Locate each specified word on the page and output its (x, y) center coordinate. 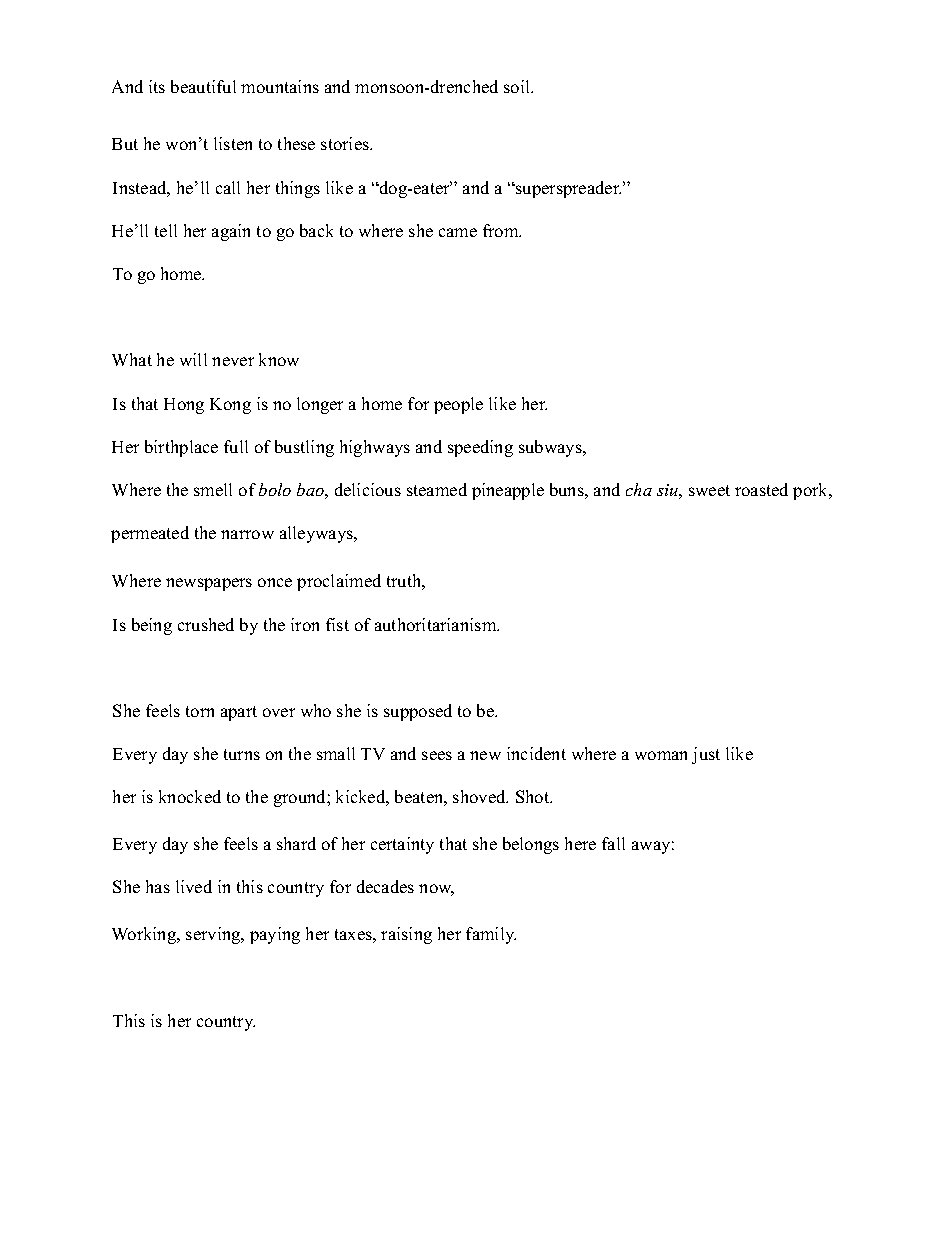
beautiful (203, 86)
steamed (437, 489)
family (491, 935)
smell (213, 489)
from (502, 230)
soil (518, 86)
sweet (709, 490)
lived (194, 886)
